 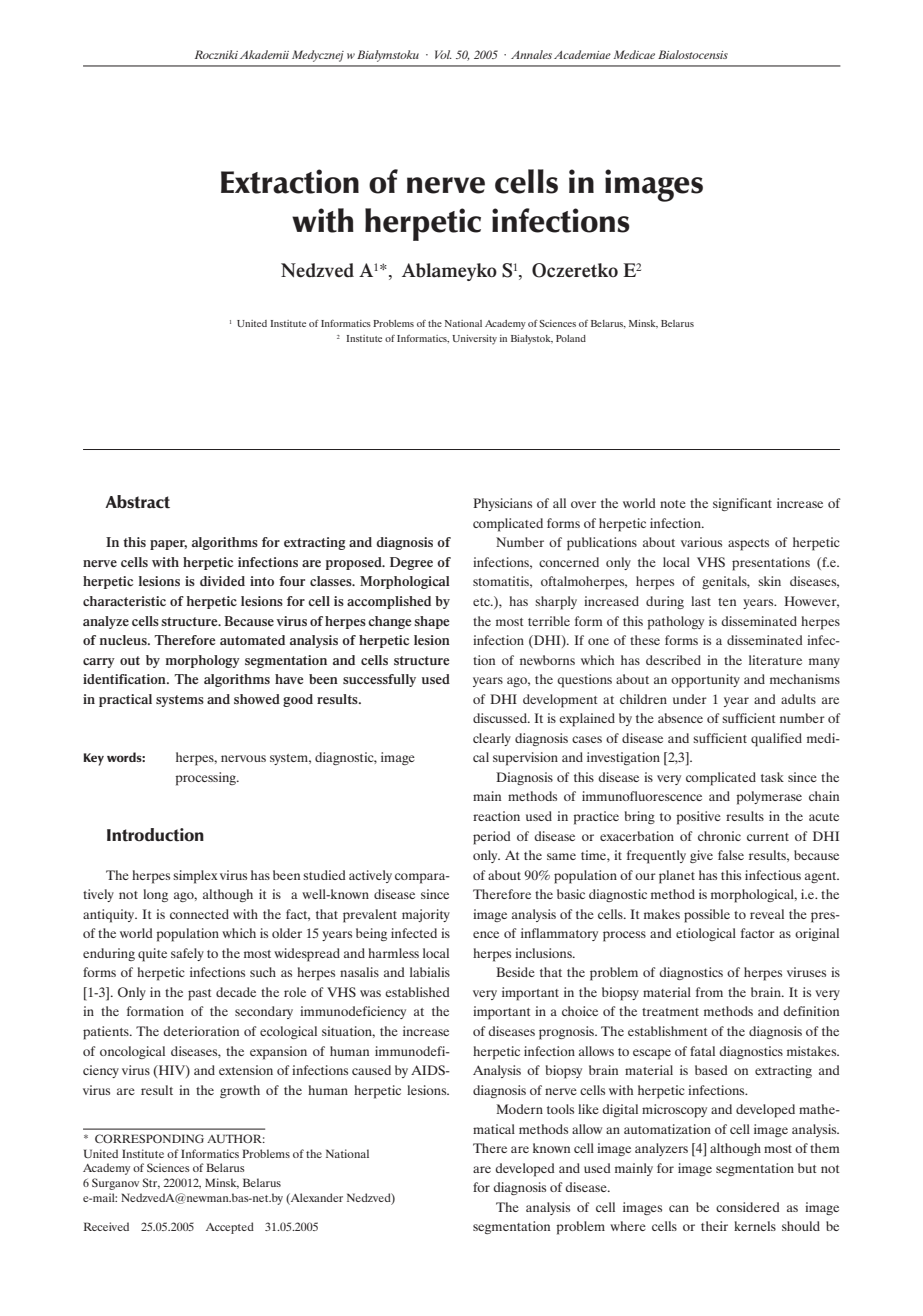 What do you see at coordinates (230, 1228) in the image?
I see `Accepted` at bounding box center [230, 1228].
